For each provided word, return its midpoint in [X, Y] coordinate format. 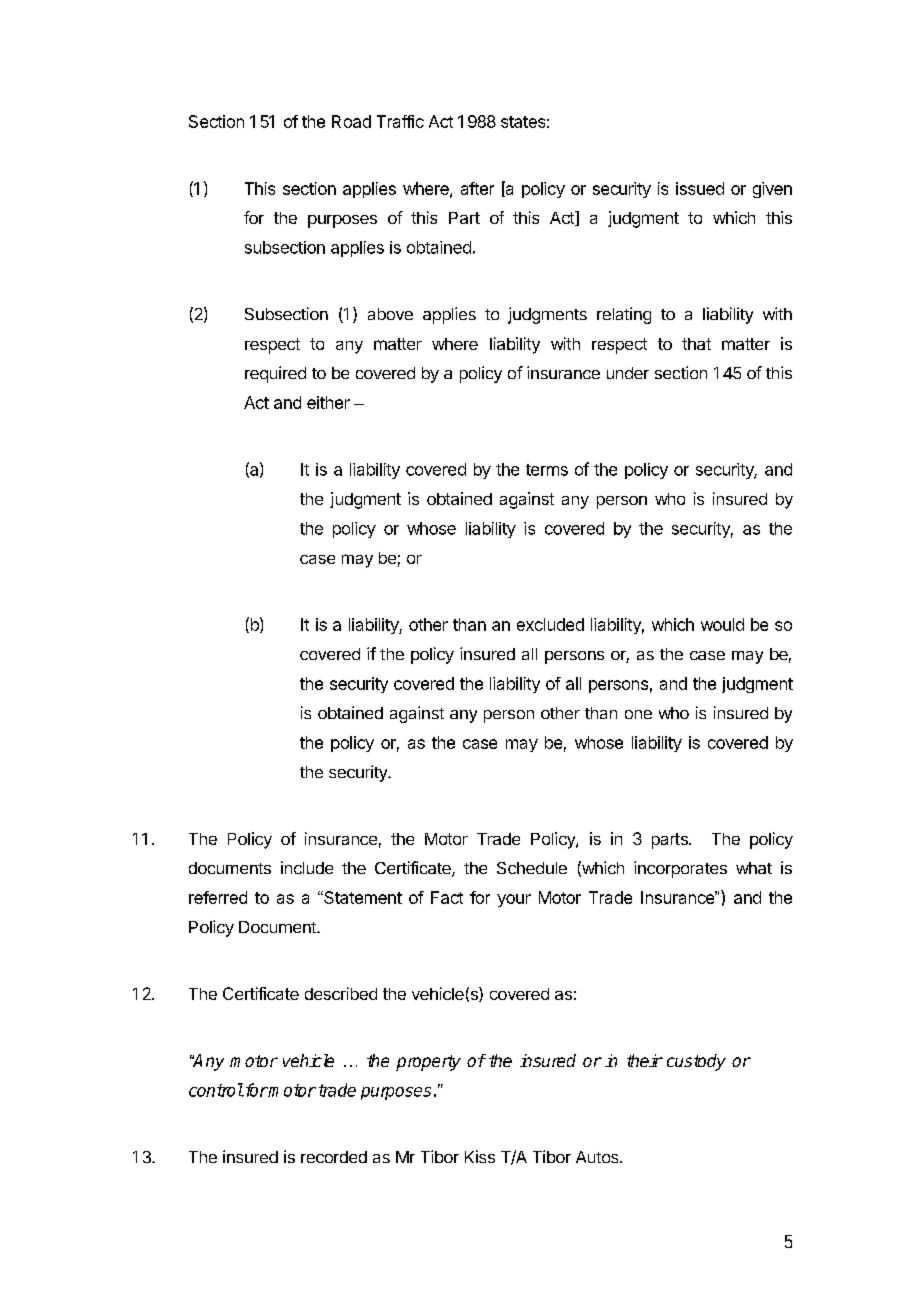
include [307, 867]
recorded [334, 1157]
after [477, 188]
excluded [550, 624]
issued [700, 188]
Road [351, 121]
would [722, 624]
